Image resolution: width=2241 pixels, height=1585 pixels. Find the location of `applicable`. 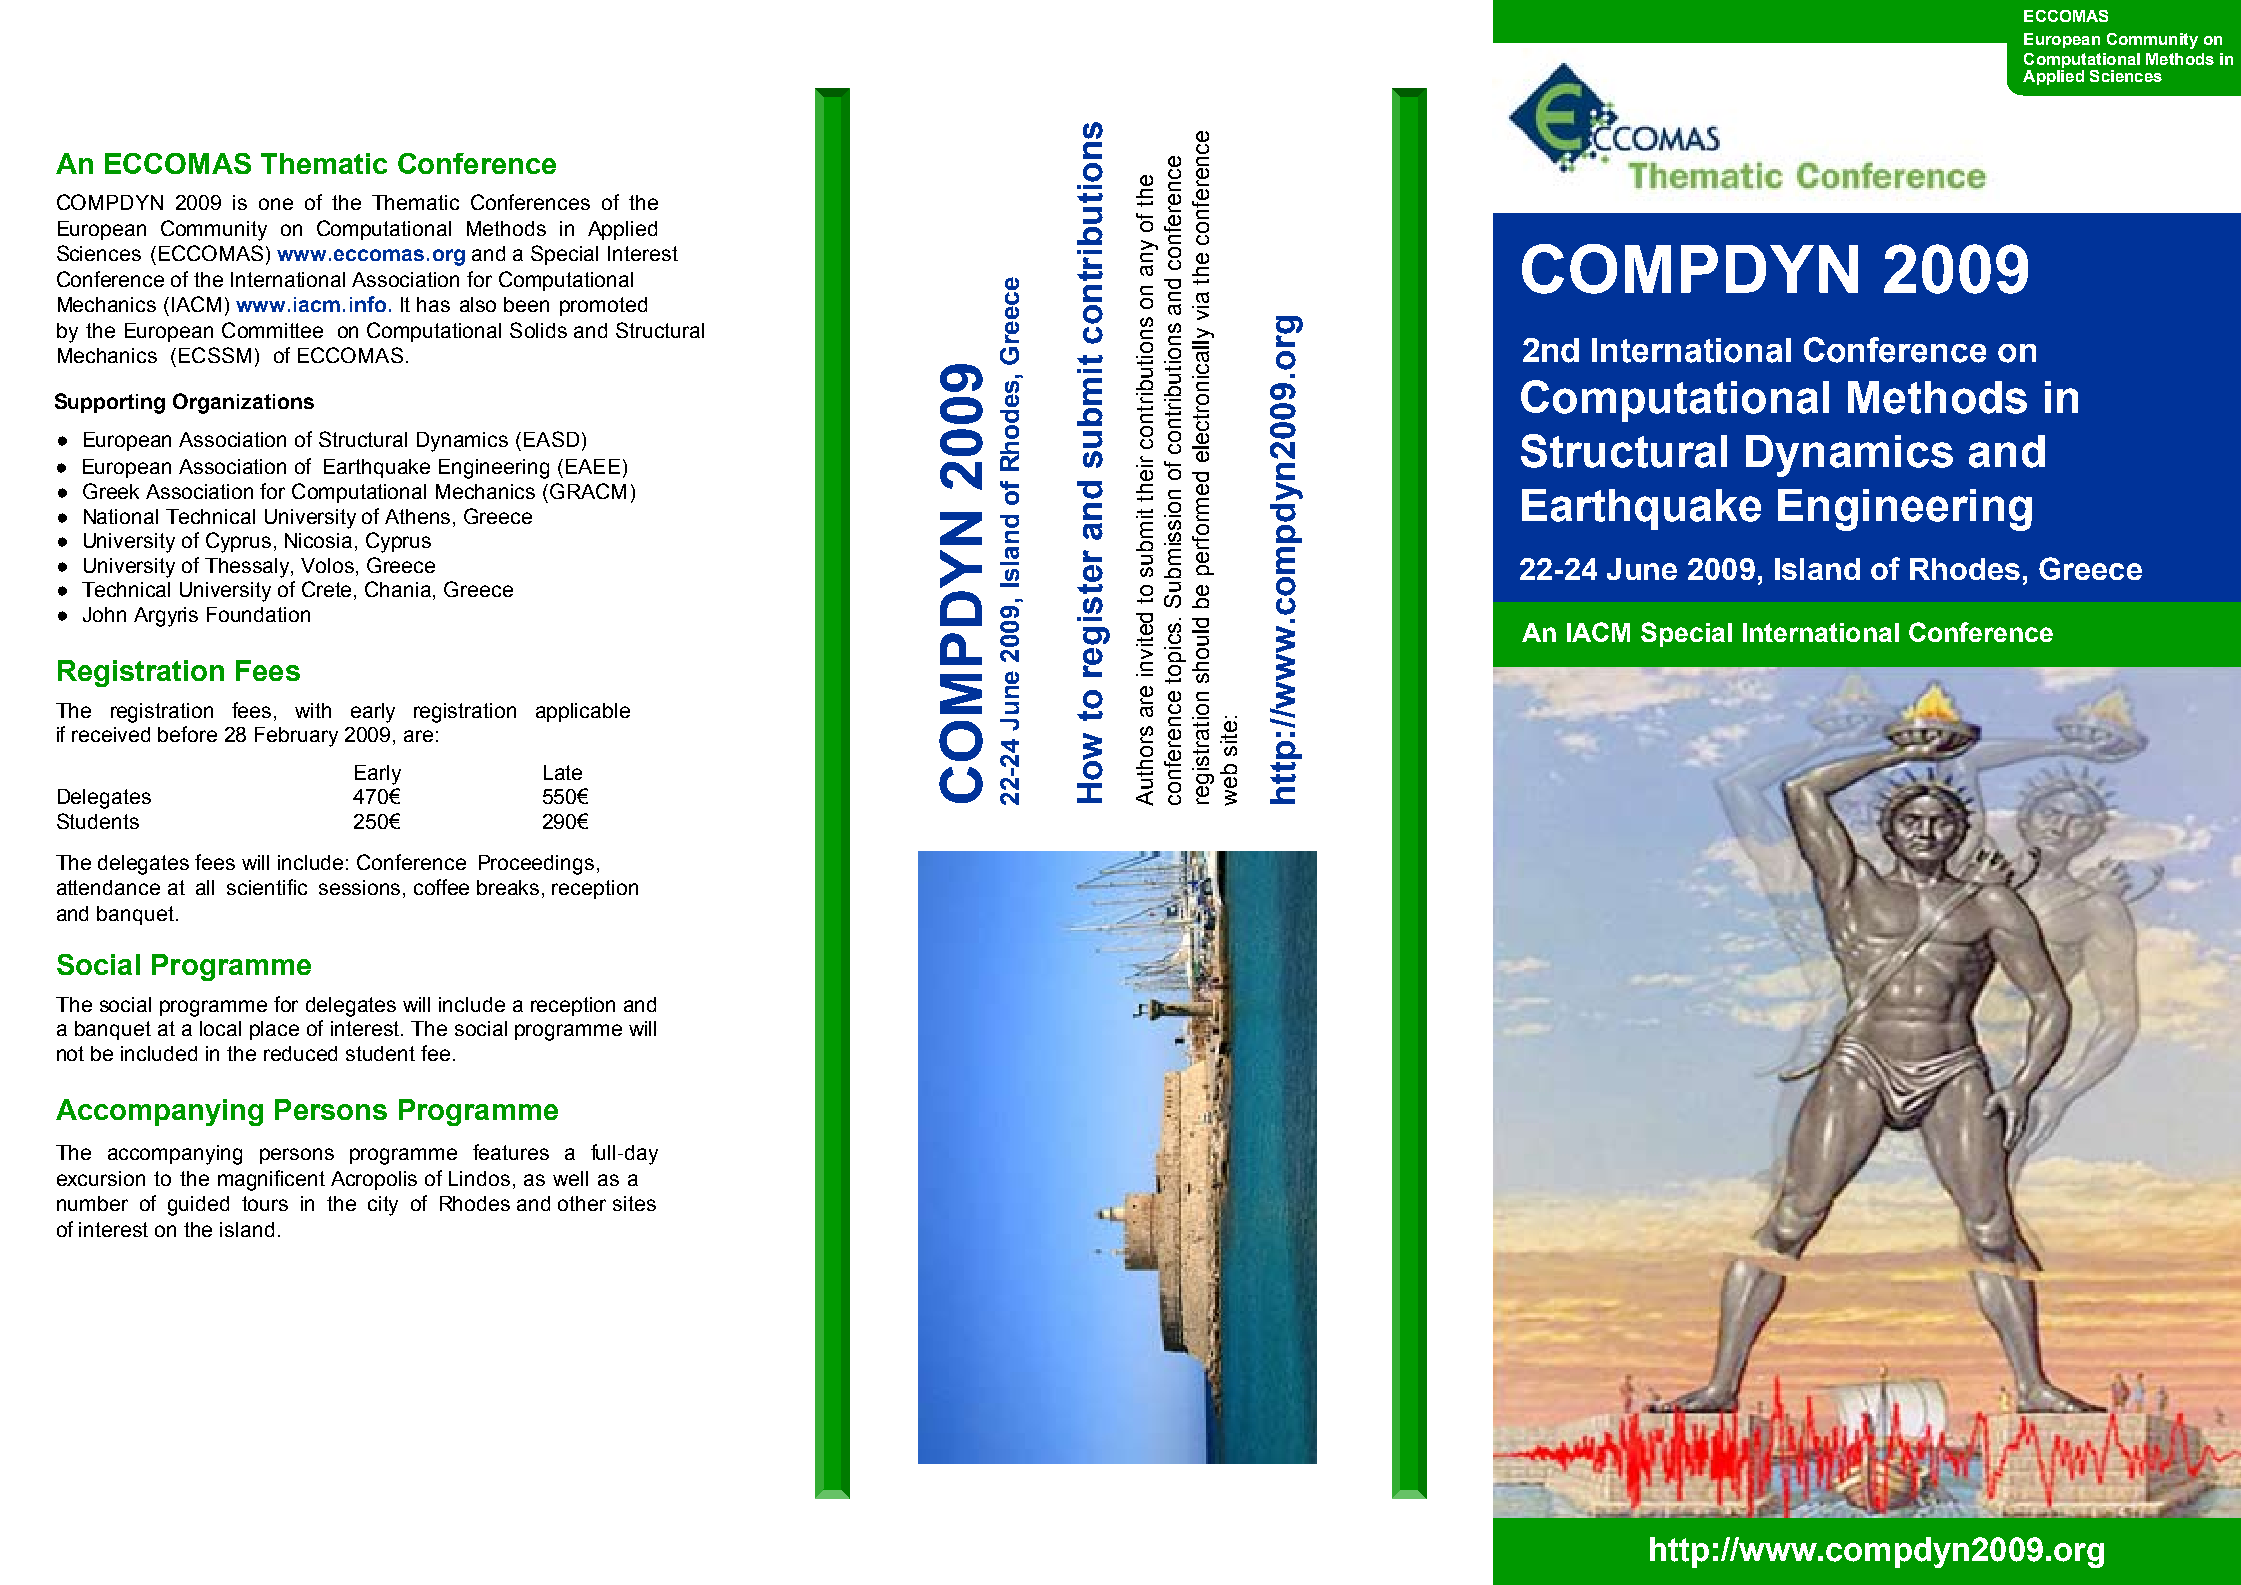

applicable is located at coordinates (583, 712).
